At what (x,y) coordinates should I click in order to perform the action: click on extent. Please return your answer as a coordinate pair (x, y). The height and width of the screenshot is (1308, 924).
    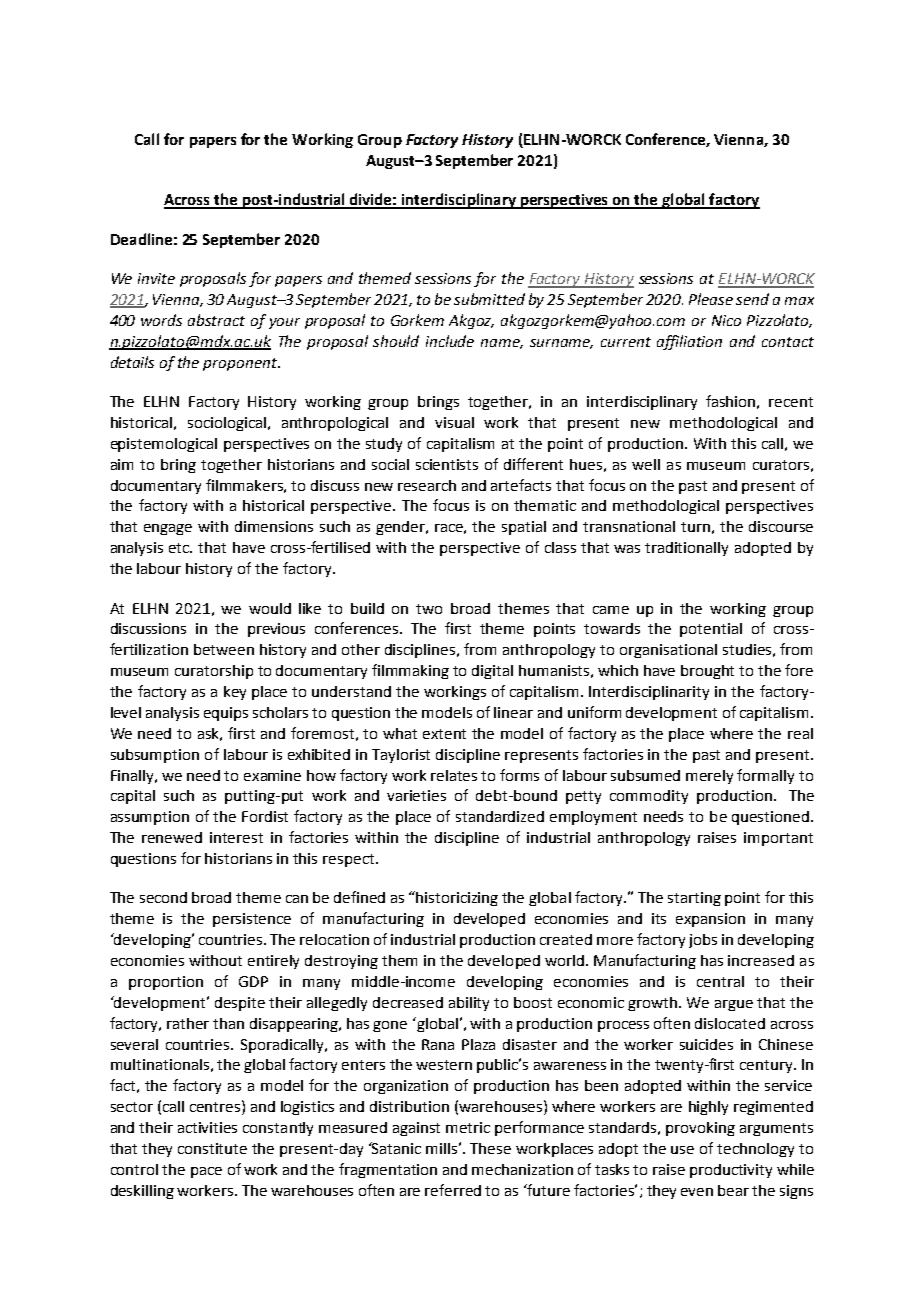
    Looking at the image, I should click on (444, 734).
